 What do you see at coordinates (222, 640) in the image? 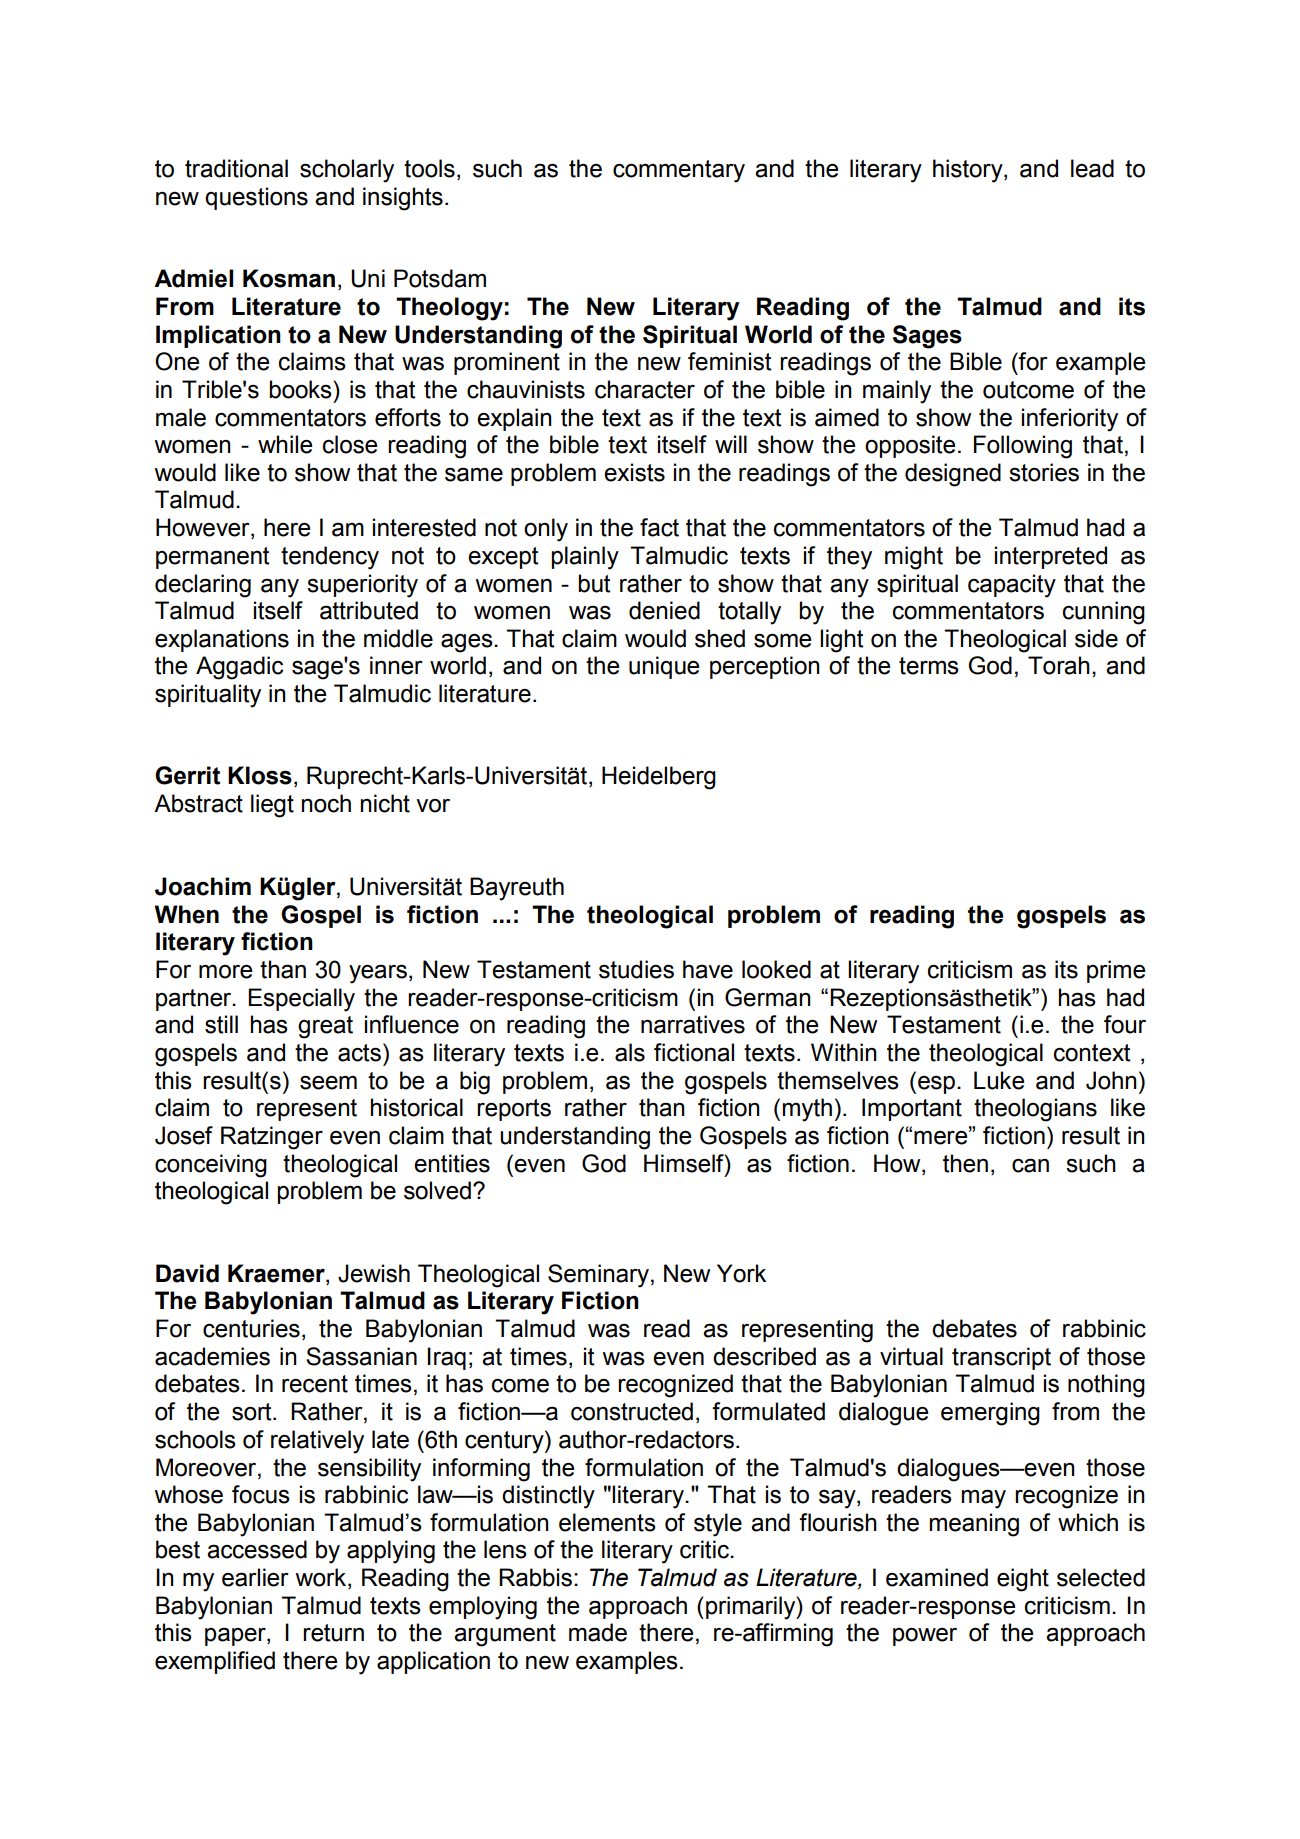
I see `explanations` at bounding box center [222, 640].
